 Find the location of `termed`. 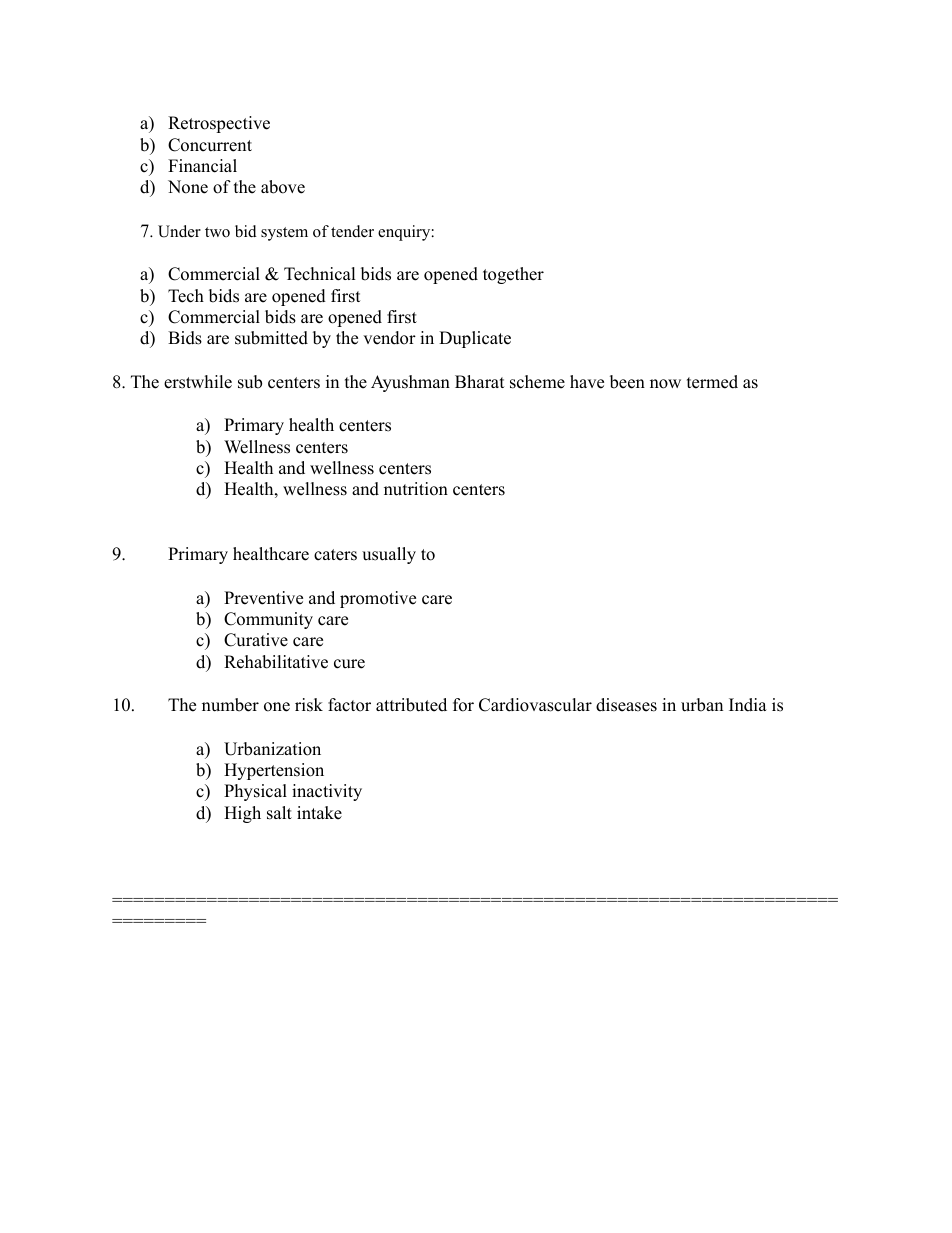

termed is located at coordinates (712, 382).
